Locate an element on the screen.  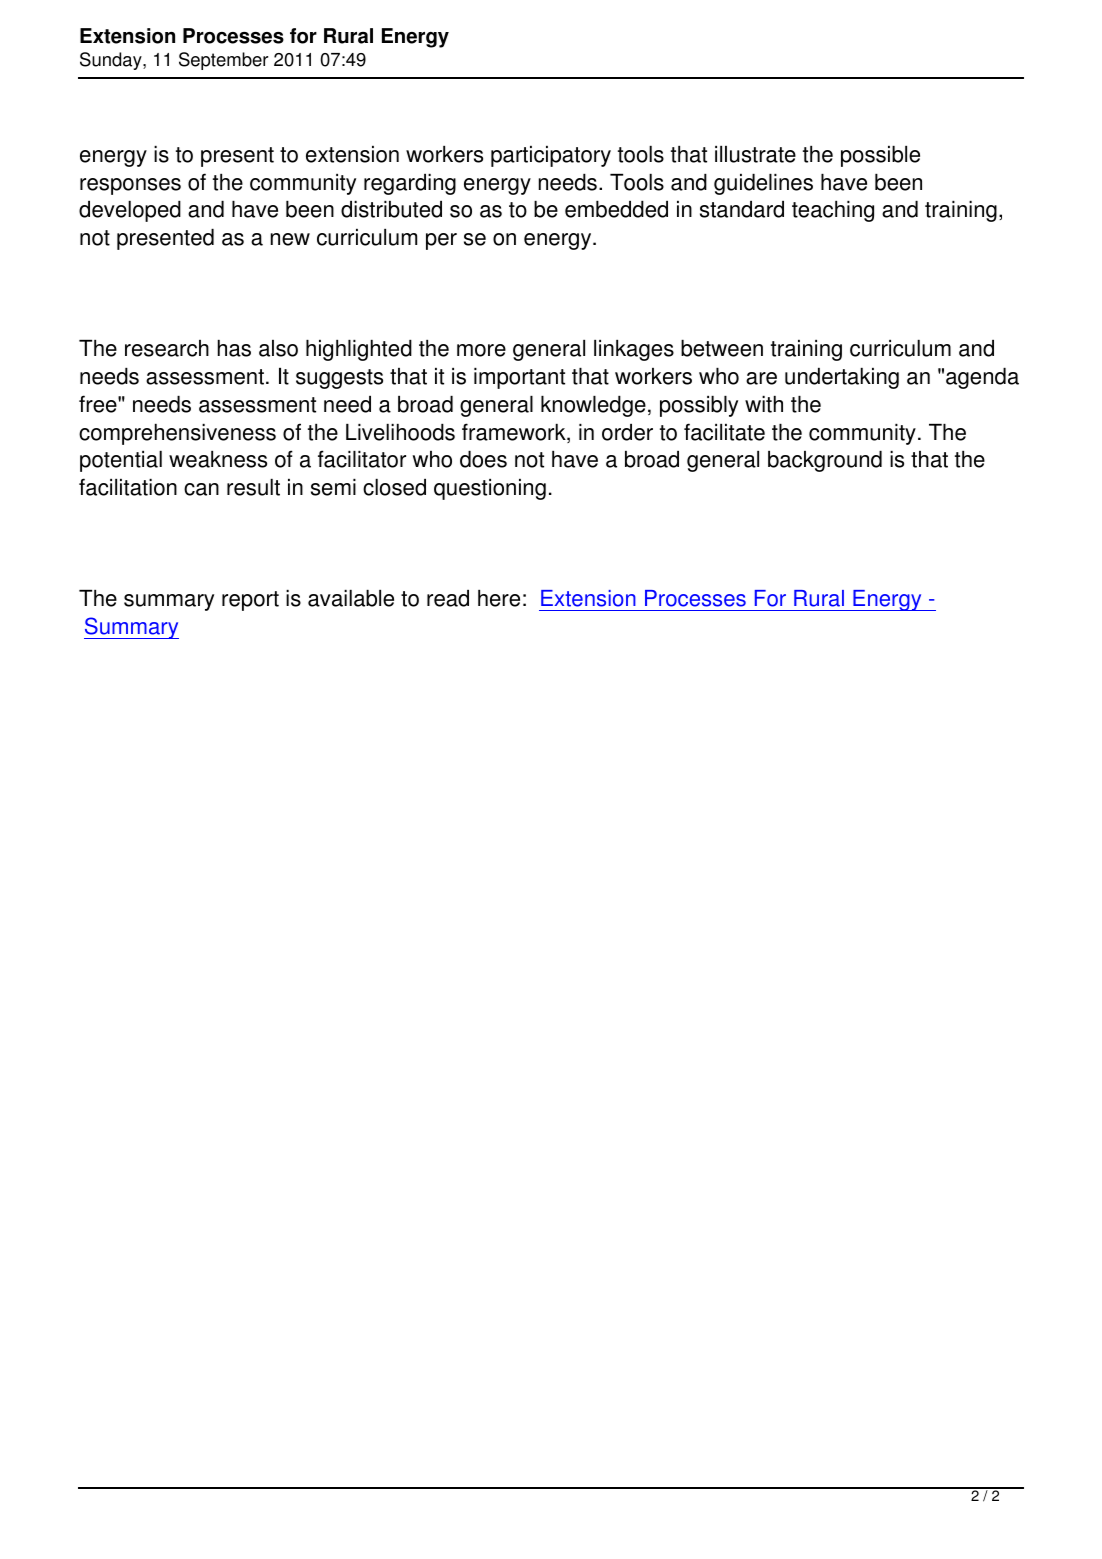
teaching is located at coordinates (833, 211).
